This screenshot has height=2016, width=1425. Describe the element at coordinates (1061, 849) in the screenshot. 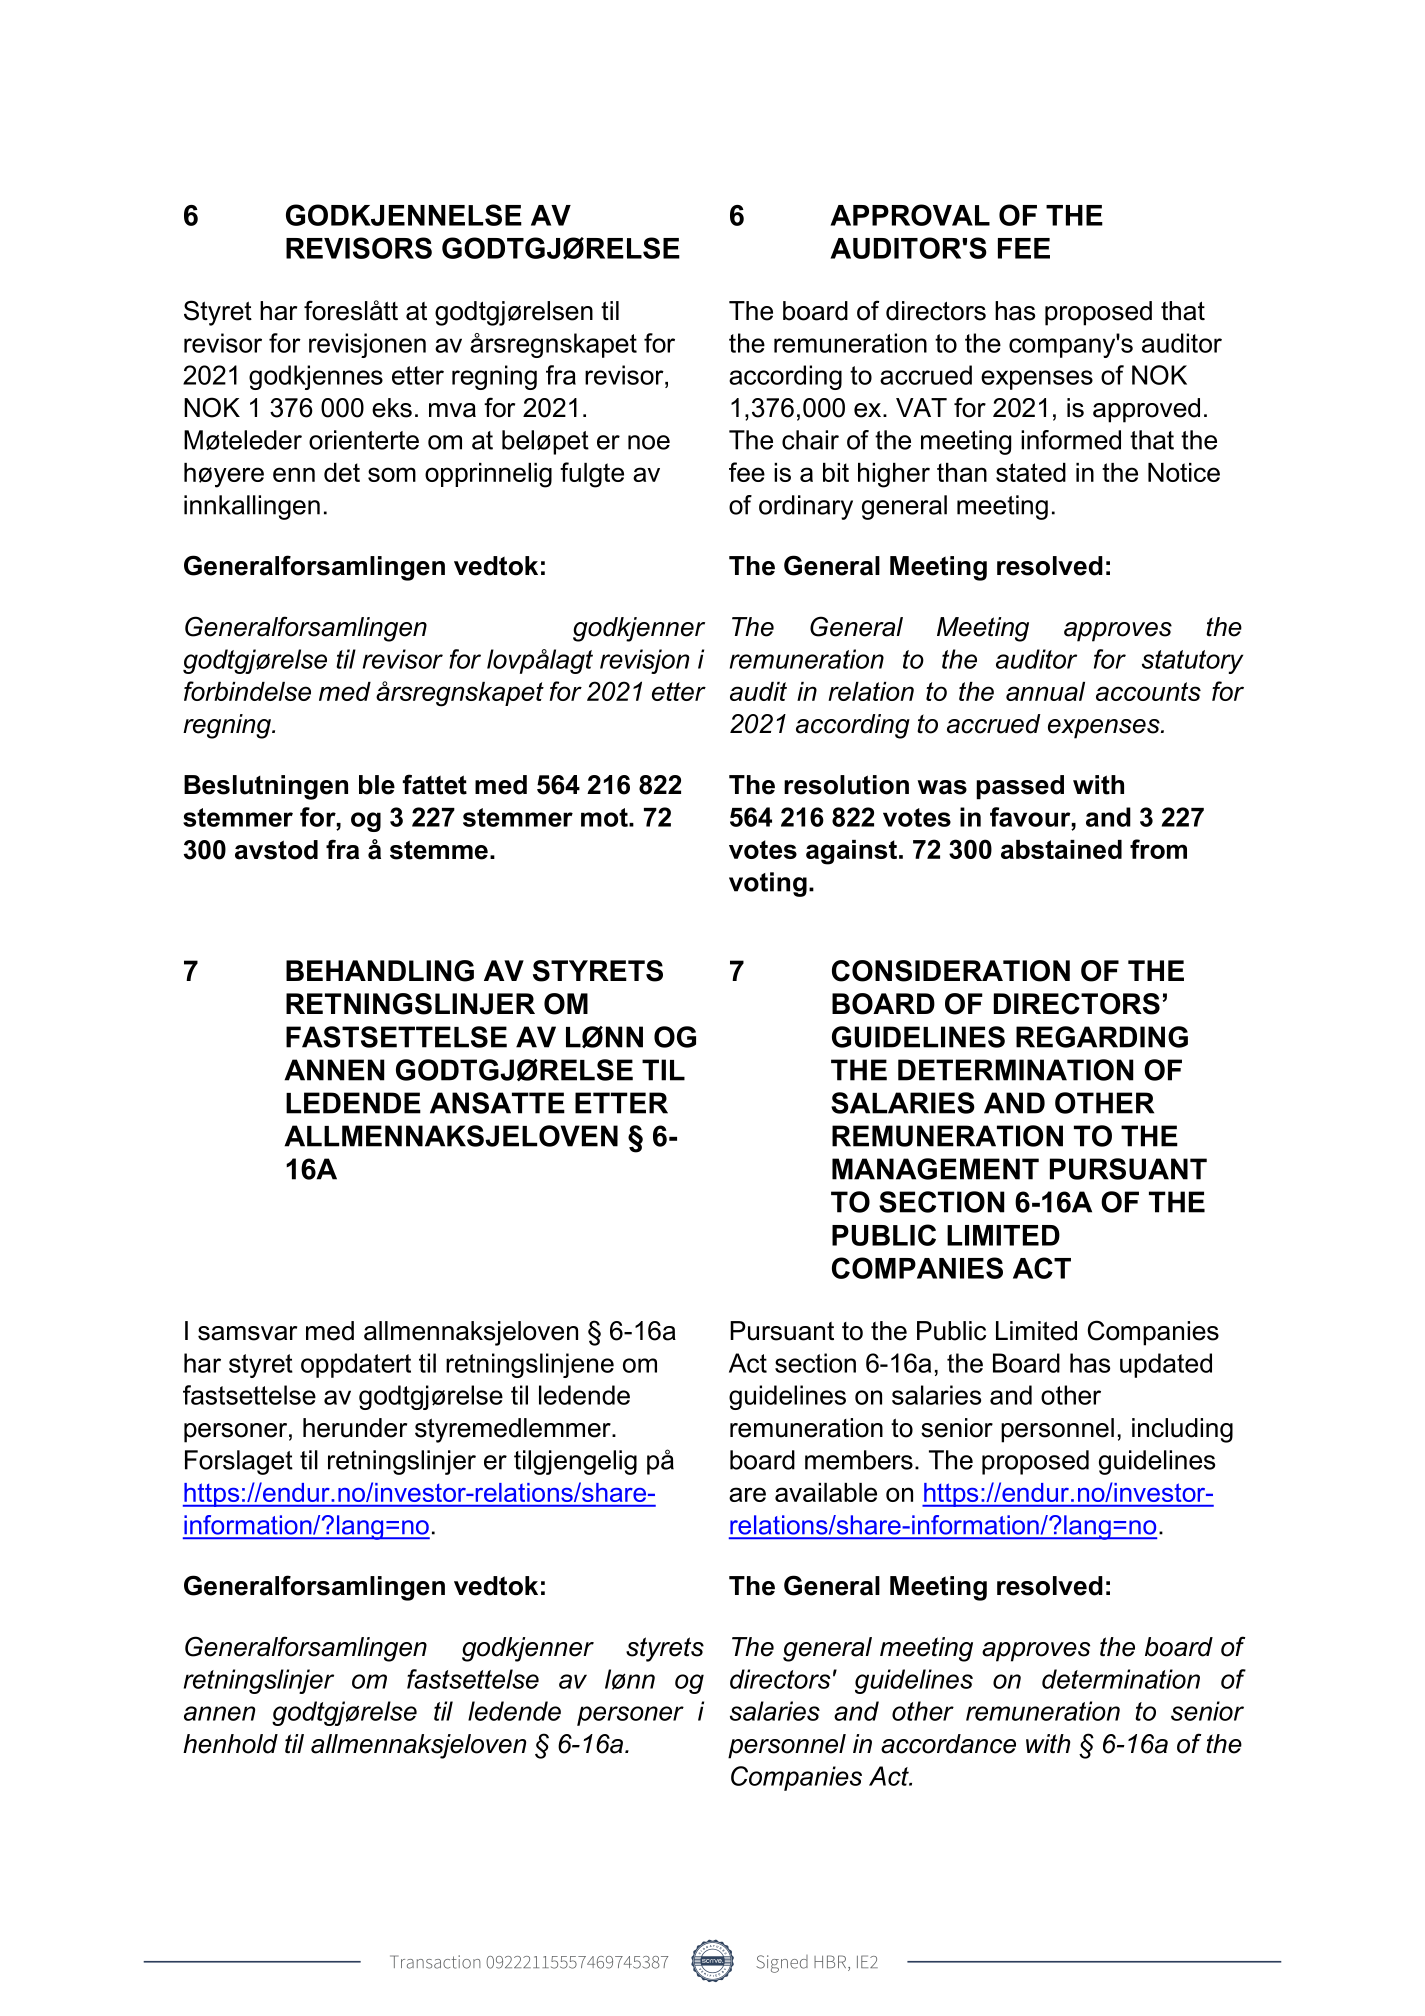

I see `abstained` at that location.
